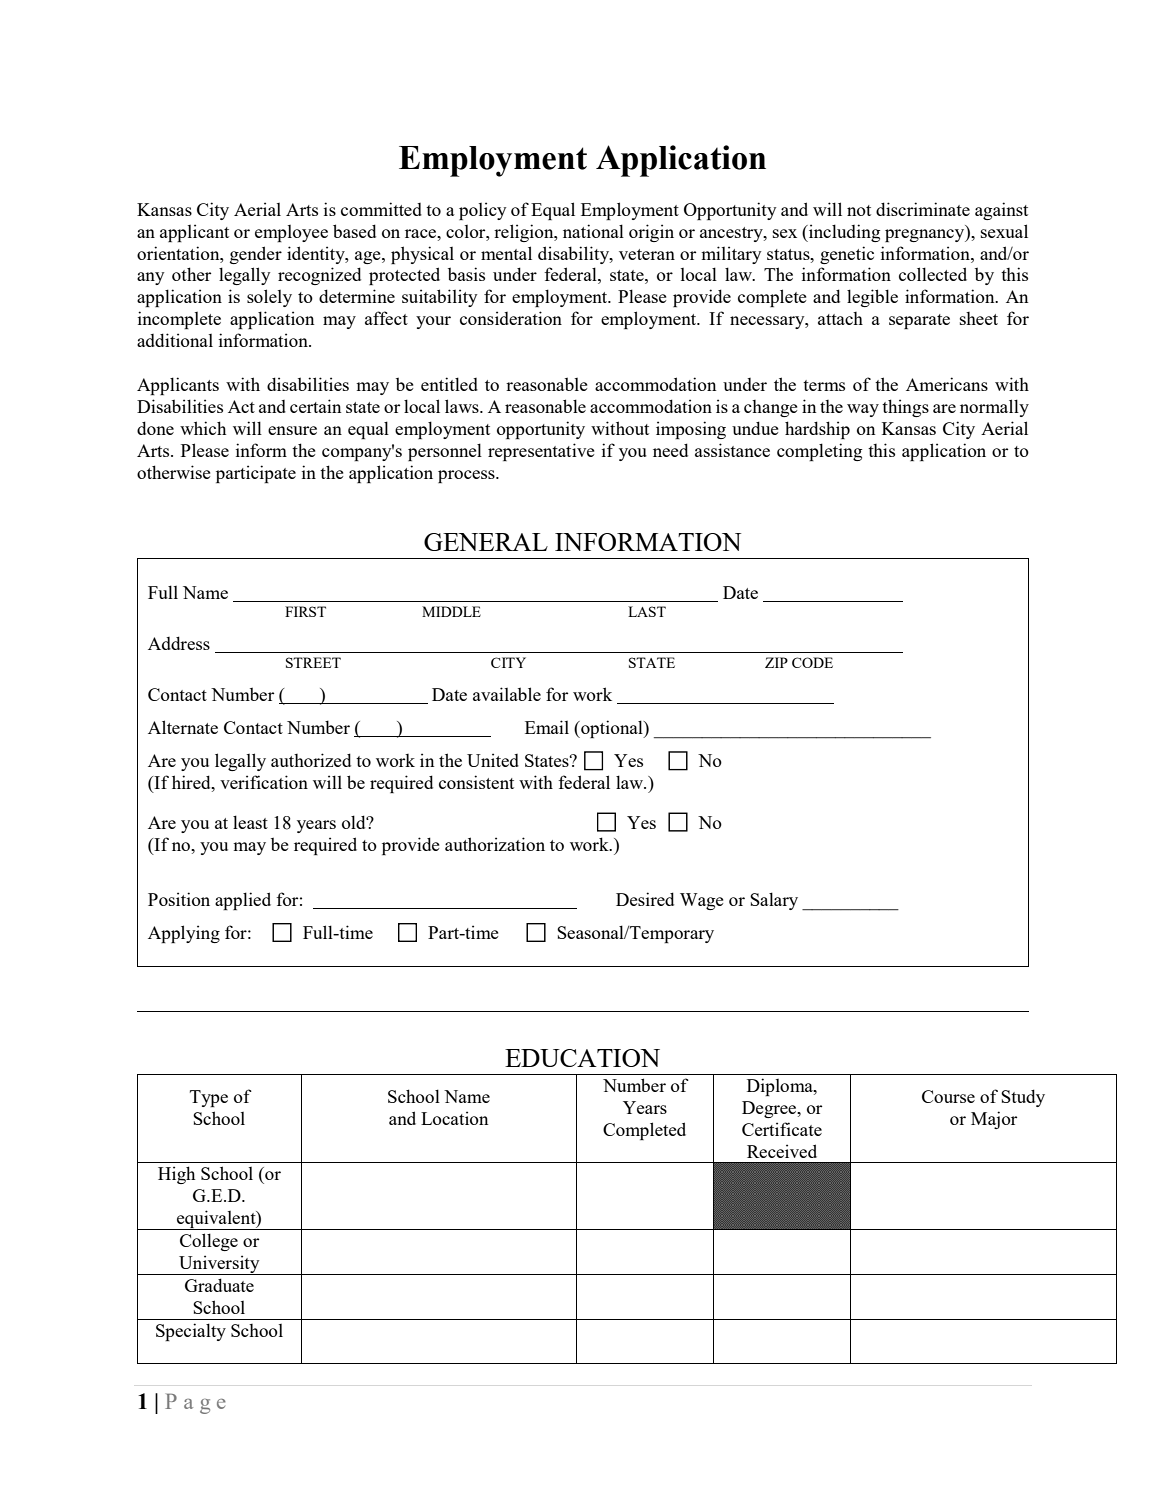  What do you see at coordinates (256, 255) in the document?
I see `gender` at bounding box center [256, 255].
